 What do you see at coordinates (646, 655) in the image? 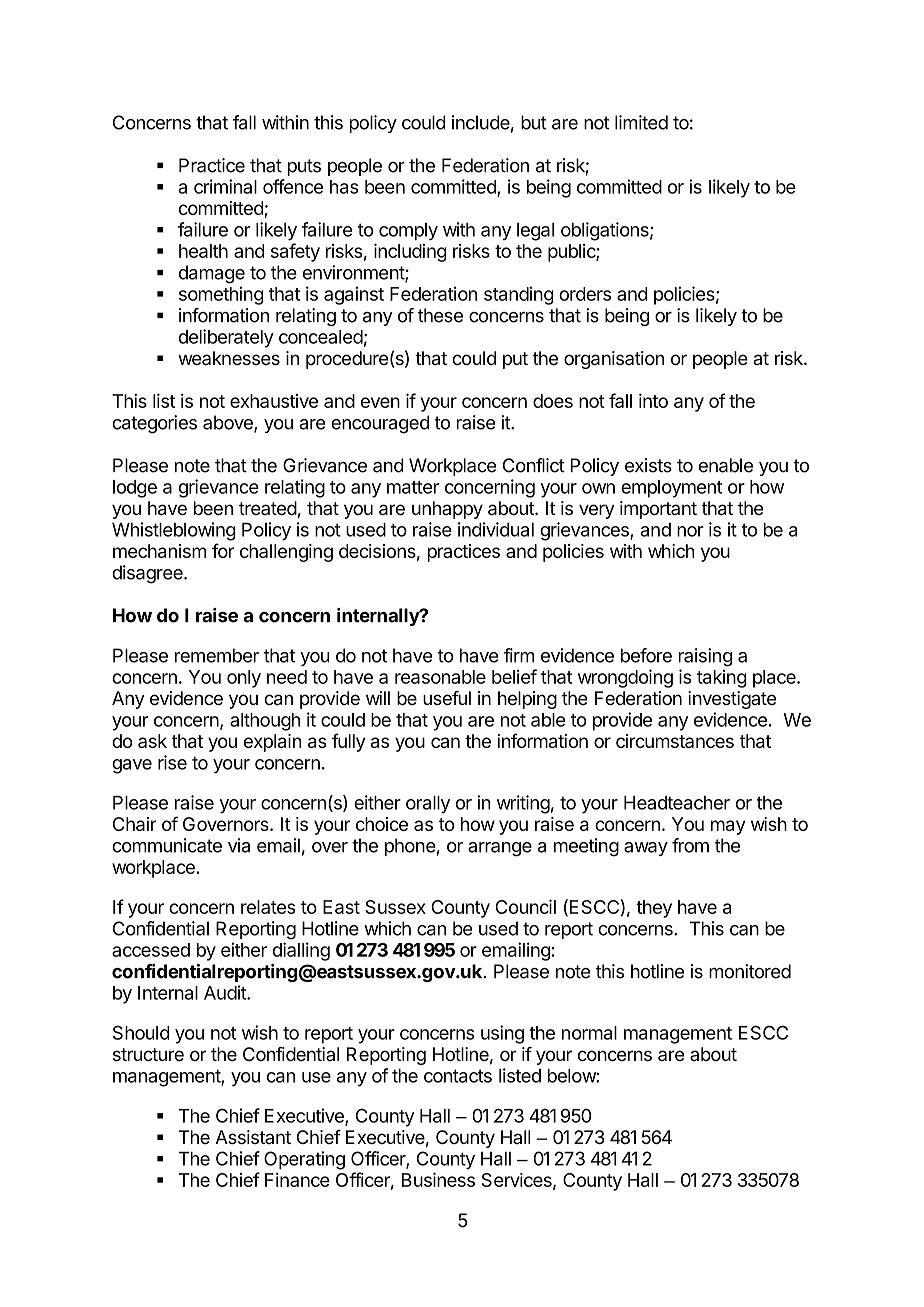
I see `before` at bounding box center [646, 655].
